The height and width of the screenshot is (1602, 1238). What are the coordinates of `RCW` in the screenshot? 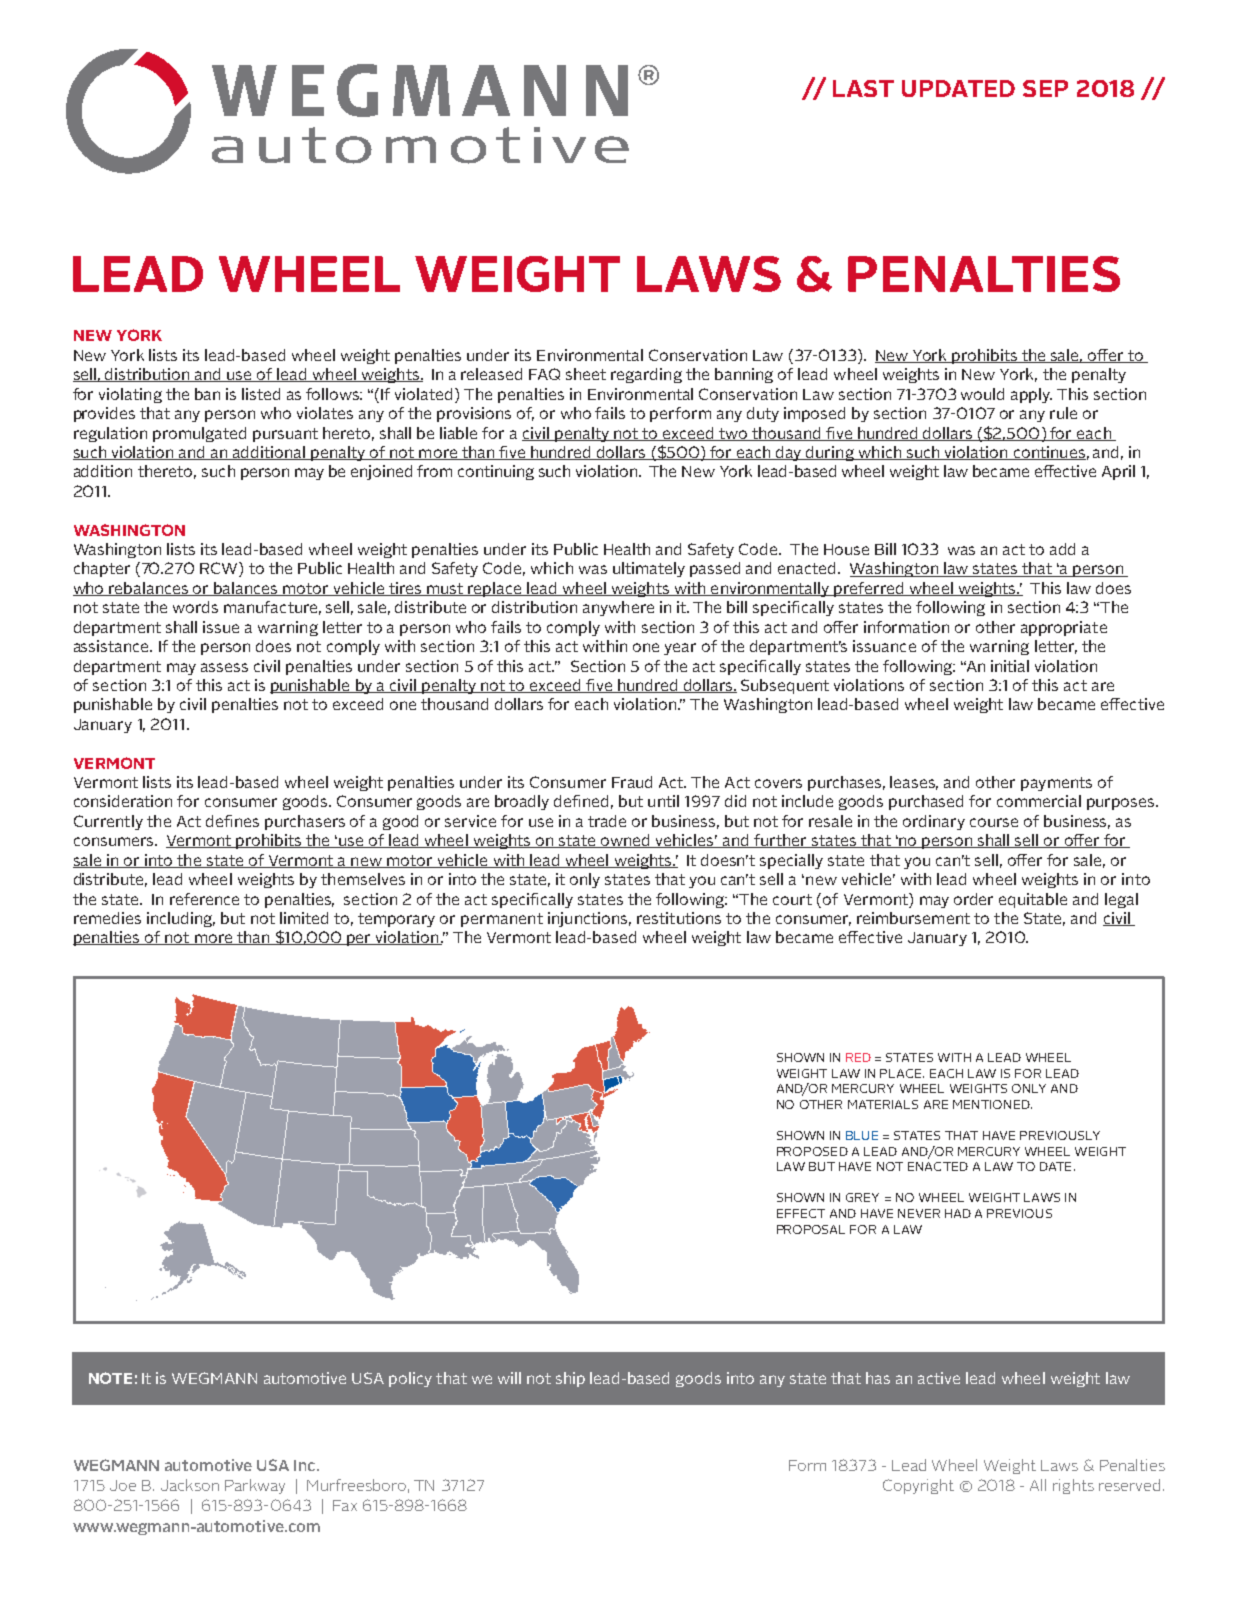 It's located at (220, 569).
